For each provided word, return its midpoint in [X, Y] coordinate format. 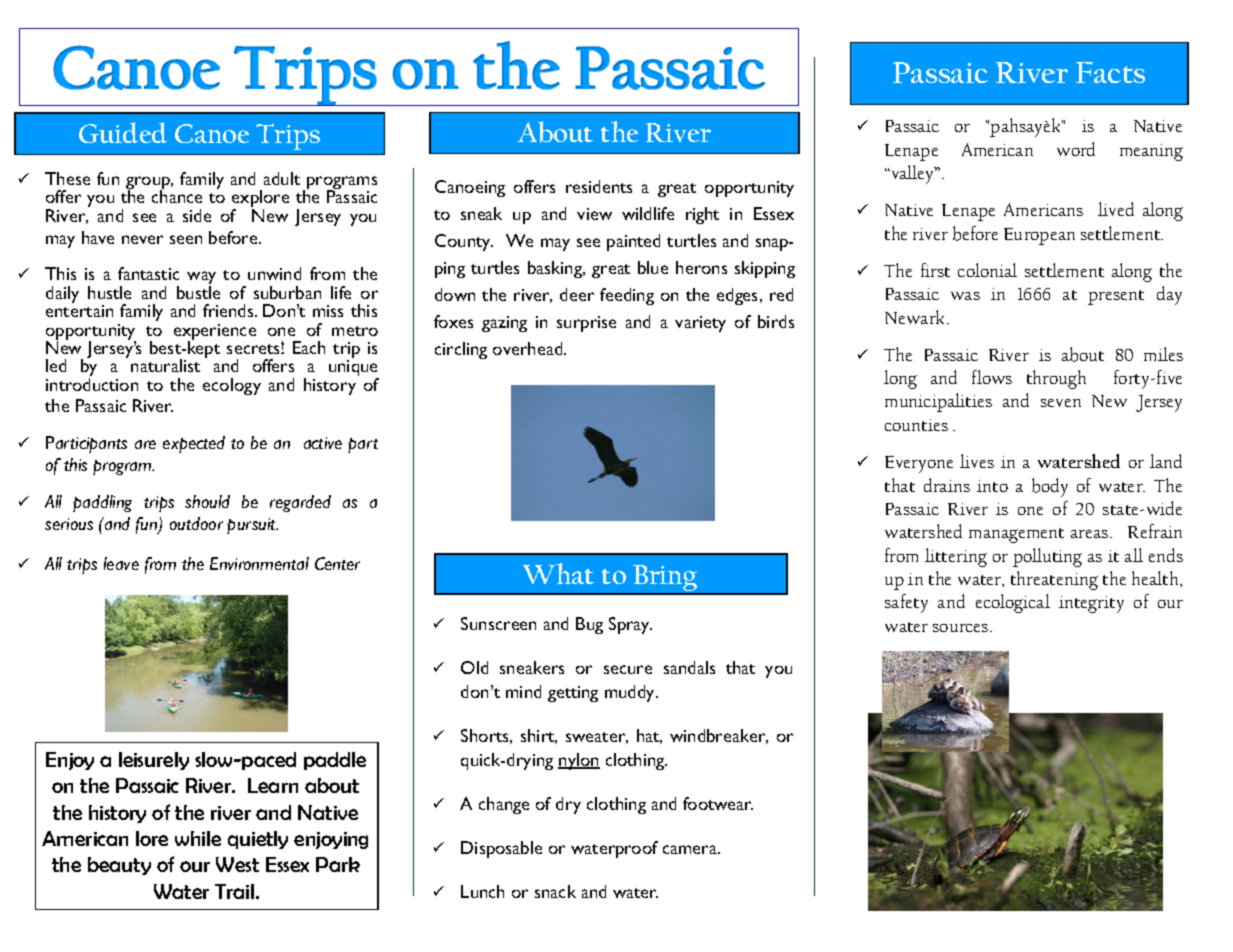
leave [121, 563]
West [237, 864]
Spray [630, 625]
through [1056, 379]
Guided [123, 132]
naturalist [165, 365]
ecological [1013, 603]
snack [555, 891]
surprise [586, 324]
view [594, 214]
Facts [1110, 72]
